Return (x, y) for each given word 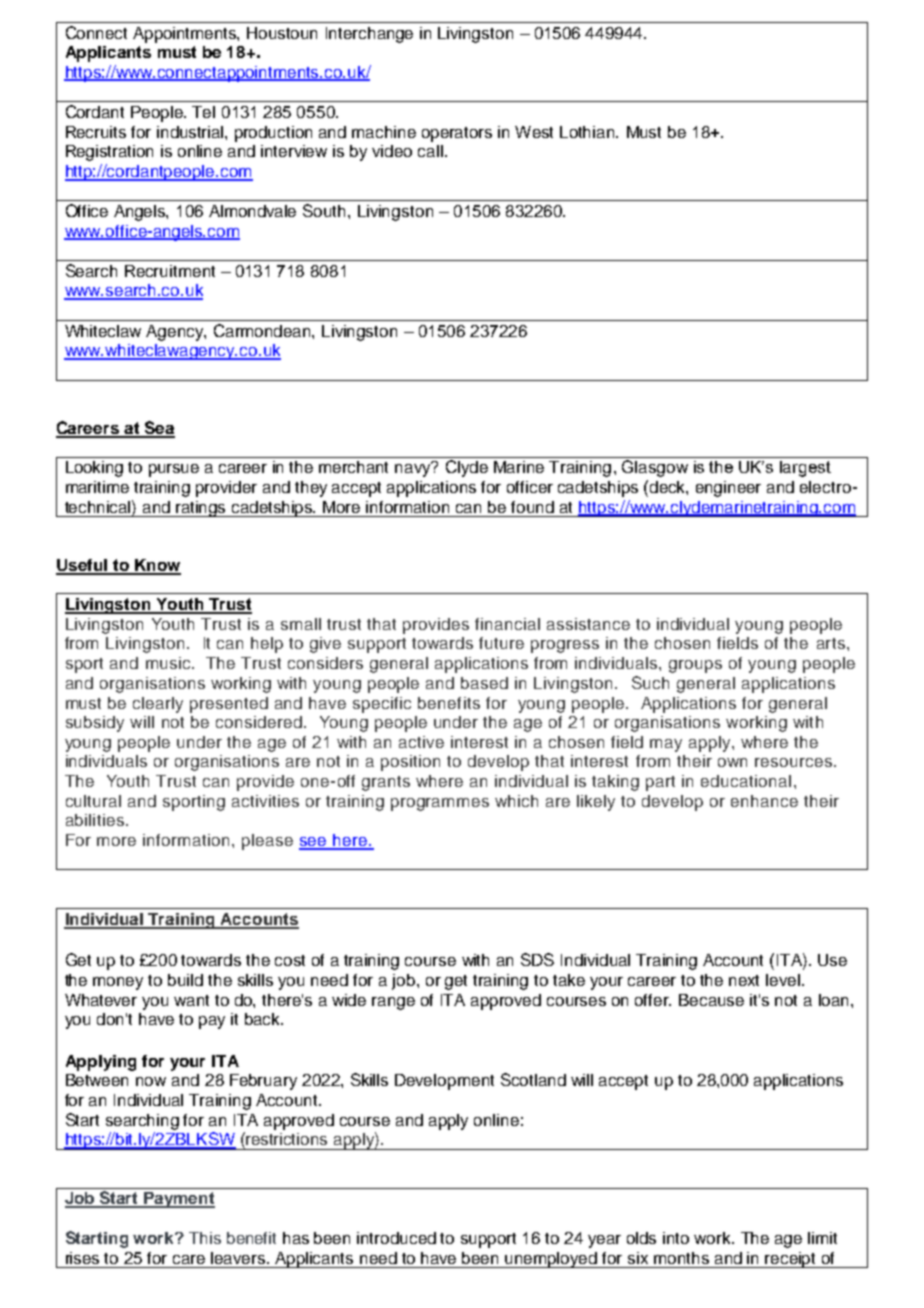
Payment (178, 1200)
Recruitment (170, 271)
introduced (396, 1238)
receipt (791, 1260)
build (185, 980)
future (501, 643)
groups (695, 666)
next (744, 980)
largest (805, 469)
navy (414, 469)
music (169, 663)
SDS (537, 959)
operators (457, 134)
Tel (203, 112)
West (534, 132)
